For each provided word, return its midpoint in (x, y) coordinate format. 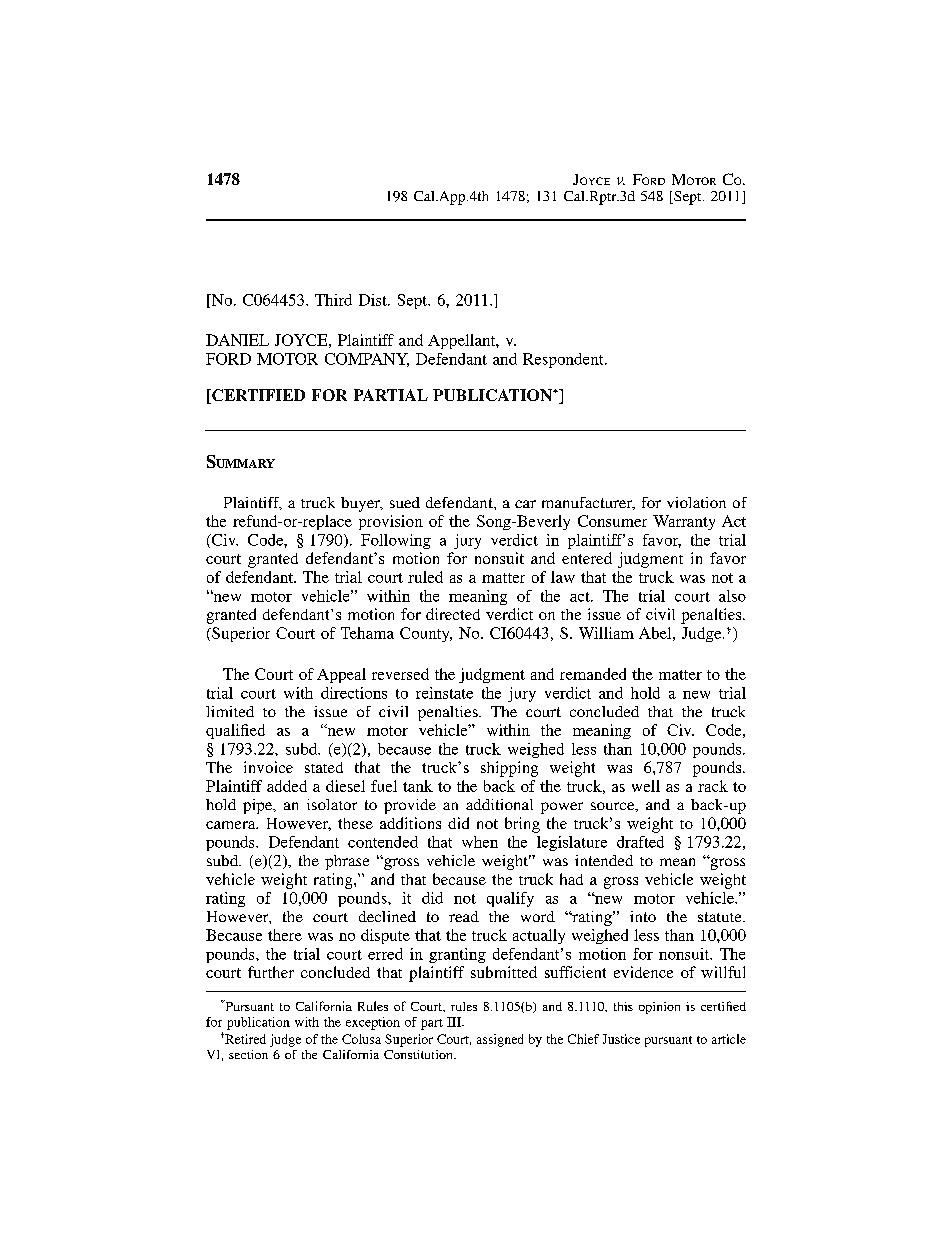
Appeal (341, 675)
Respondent (564, 360)
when (480, 842)
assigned (500, 1040)
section (248, 1054)
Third (333, 300)
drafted (640, 842)
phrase (347, 862)
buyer (361, 504)
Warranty (684, 522)
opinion (659, 1008)
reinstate (444, 693)
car (525, 504)
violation (696, 502)
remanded (593, 674)
